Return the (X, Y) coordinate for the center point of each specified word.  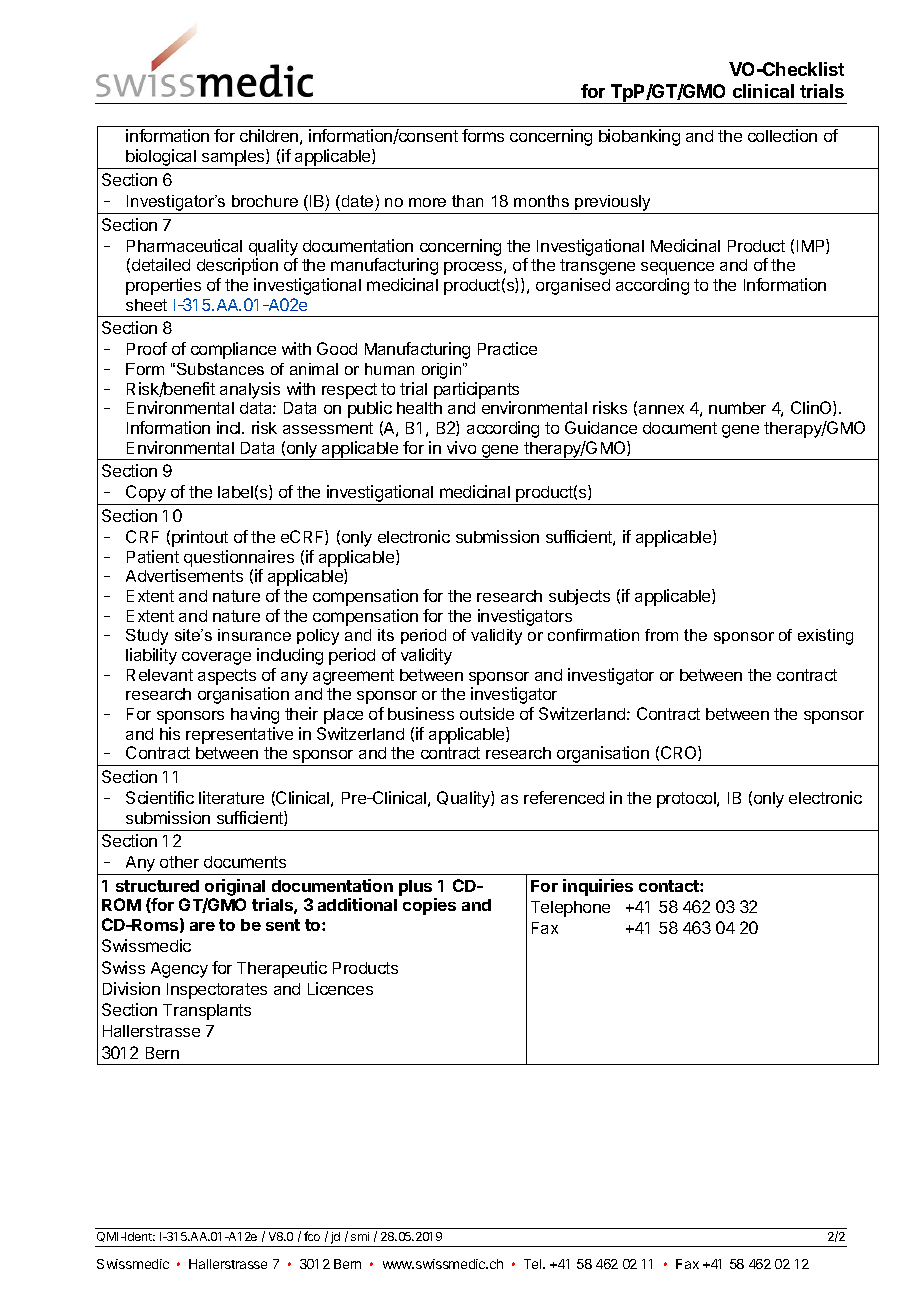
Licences (340, 988)
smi (360, 1236)
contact (670, 886)
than (467, 201)
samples (233, 159)
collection (782, 135)
